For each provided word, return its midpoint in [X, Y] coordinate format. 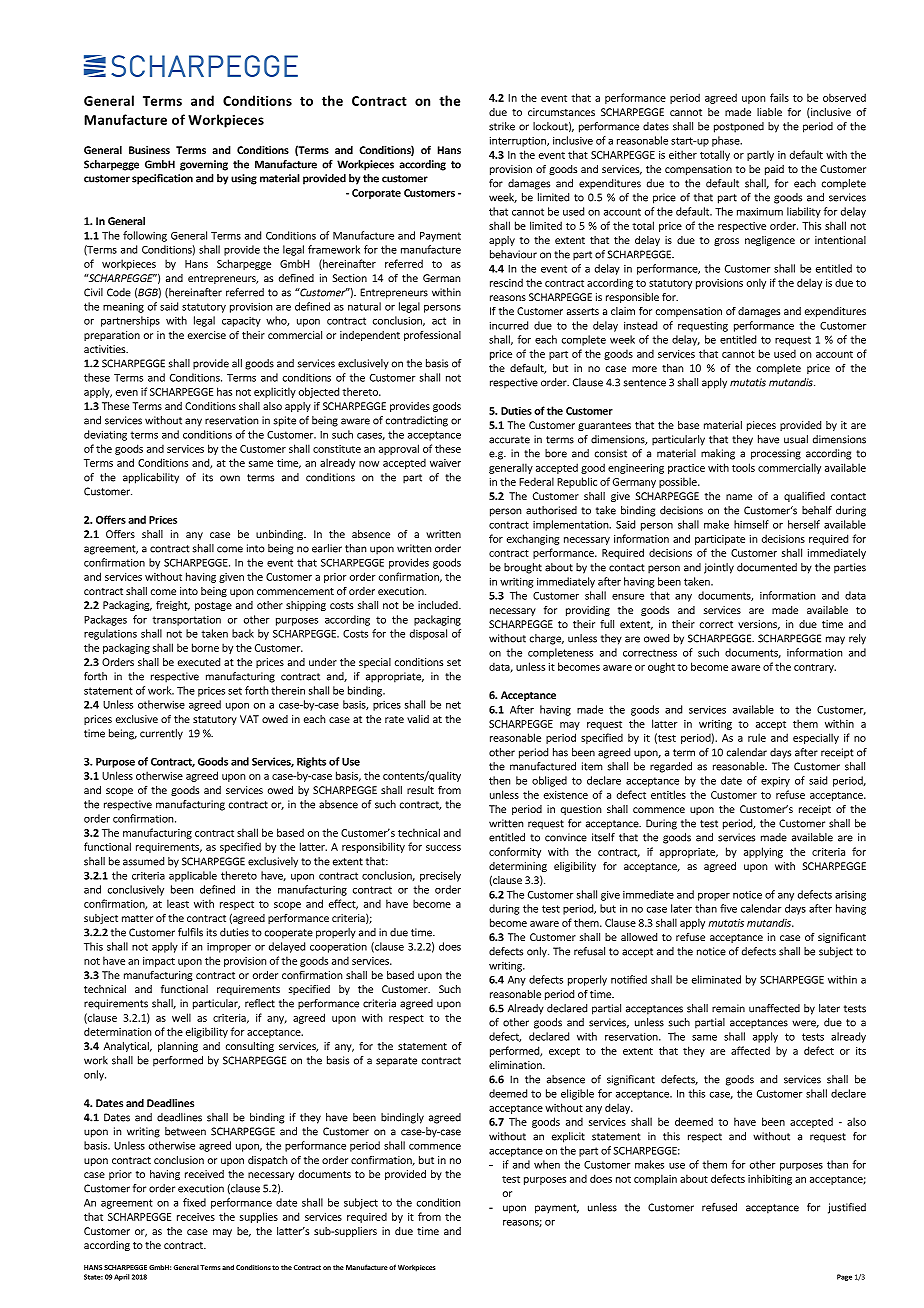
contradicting [417, 421]
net [453, 705]
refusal [589, 951]
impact [159, 962]
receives [196, 1217]
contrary [815, 668]
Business [149, 150]
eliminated [716, 979]
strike [502, 126]
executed [199, 662]
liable [769, 112]
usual [796, 439]
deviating [105, 435]
